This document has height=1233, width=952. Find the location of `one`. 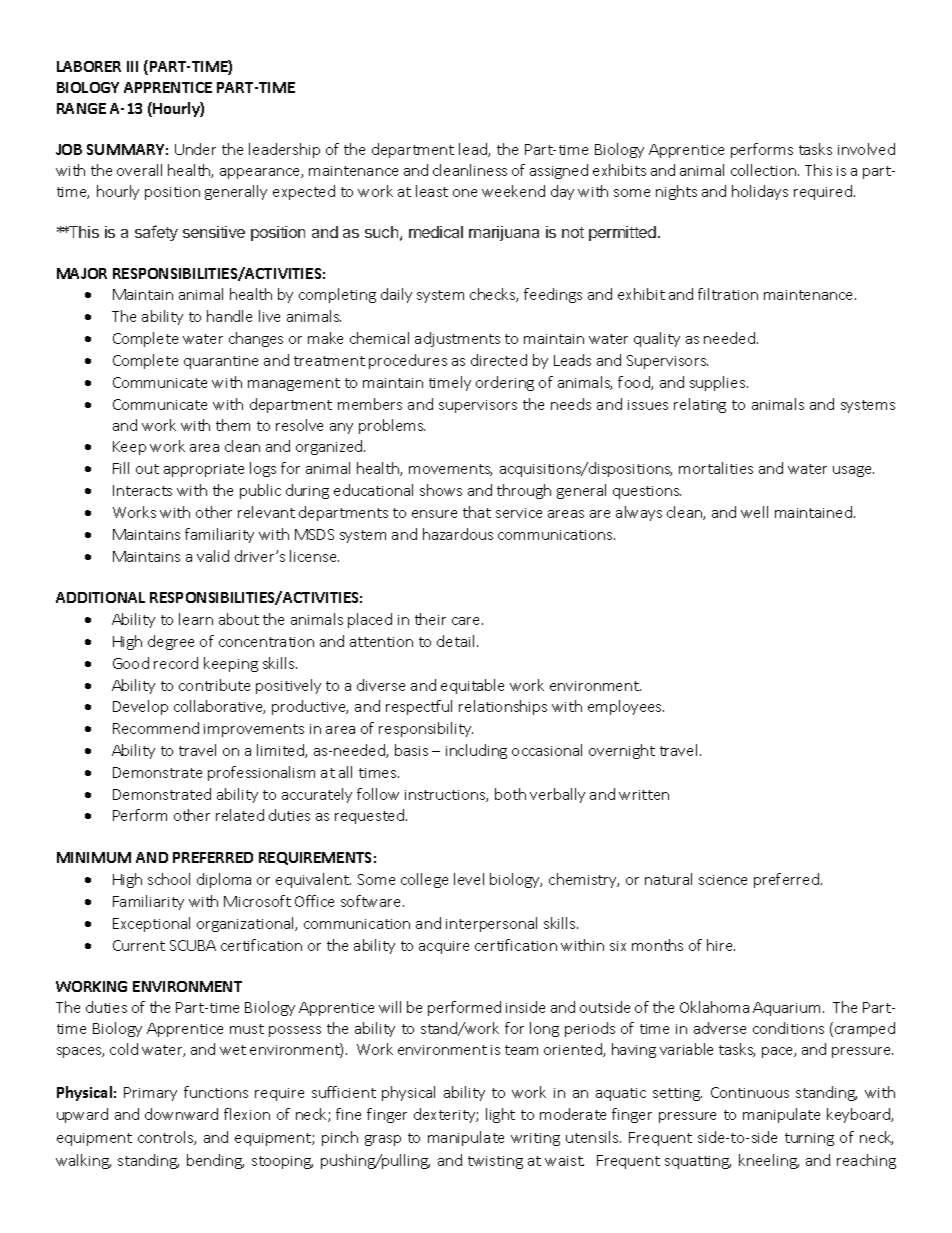

one is located at coordinates (465, 193).
